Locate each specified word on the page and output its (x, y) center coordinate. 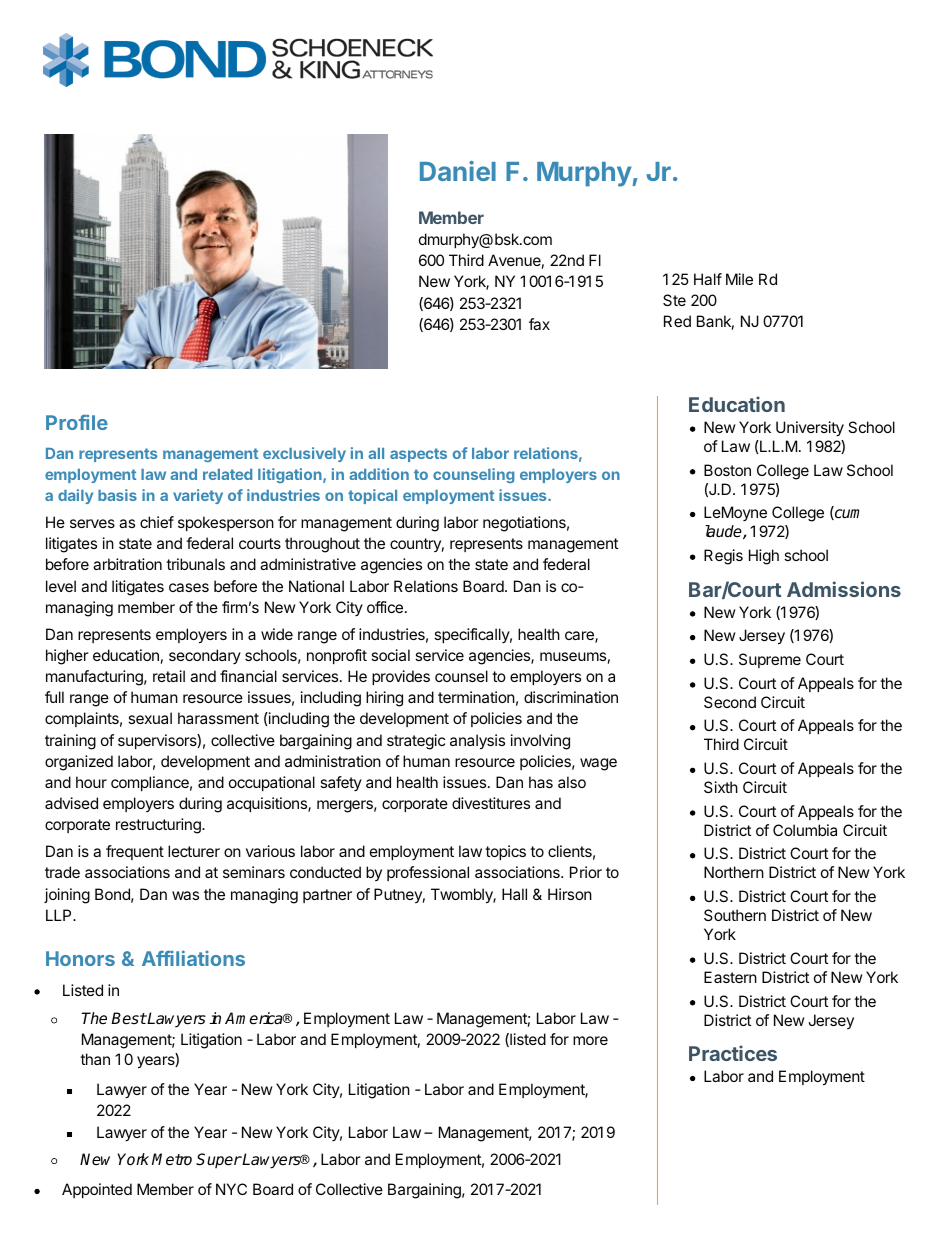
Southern (735, 915)
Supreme (770, 660)
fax (539, 324)
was (185, 895)
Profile (77, 422)
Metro (172, 1159)
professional (428, 873)
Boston (727, 470)
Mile (739, 279)
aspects (418, 455)
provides (401, 677)
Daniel (458, 171)
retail (169, 676)
